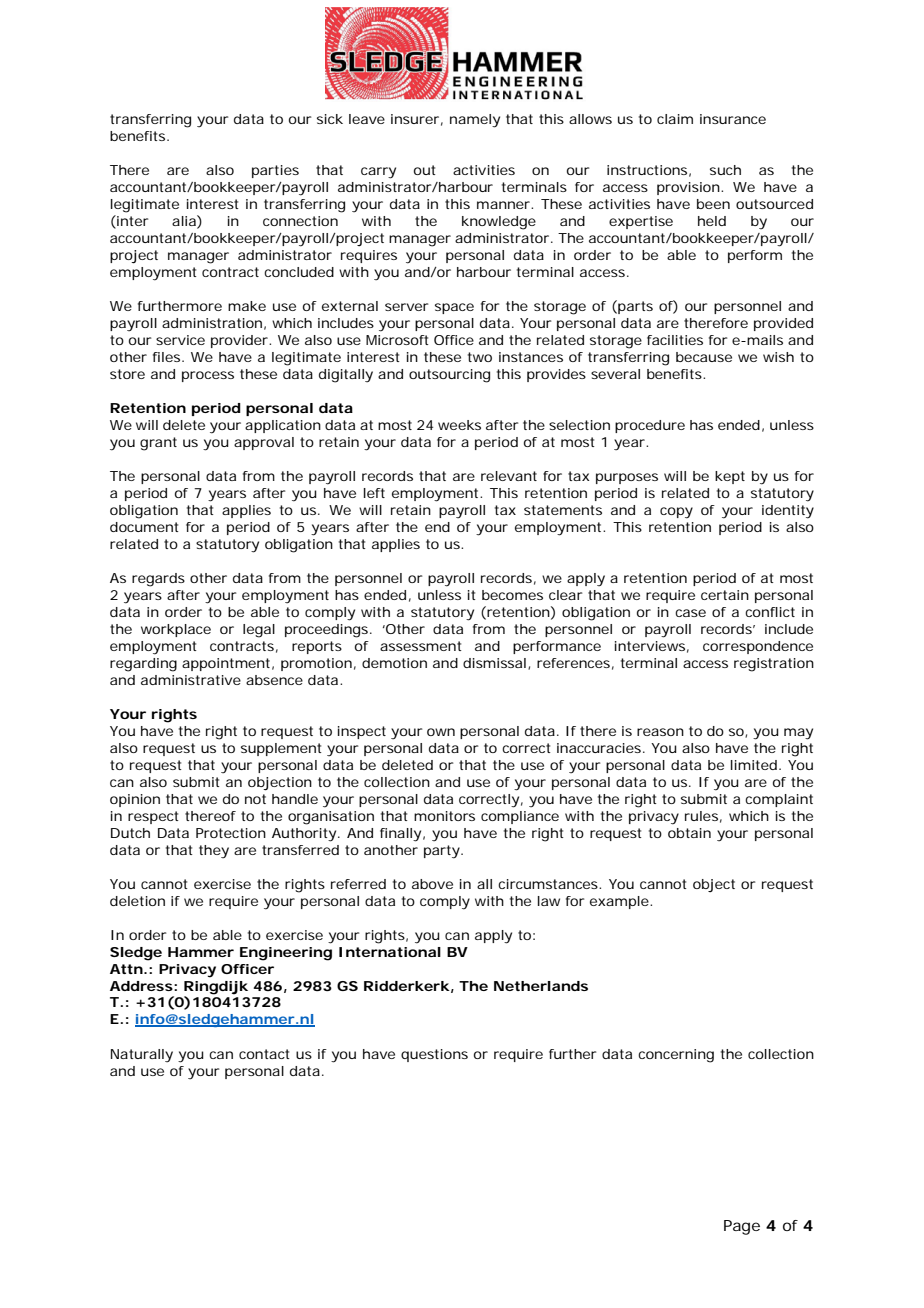 Image resolution: width=924 pixels, height=1308 pixels. I want to click on becomes, so click(512, 595).
